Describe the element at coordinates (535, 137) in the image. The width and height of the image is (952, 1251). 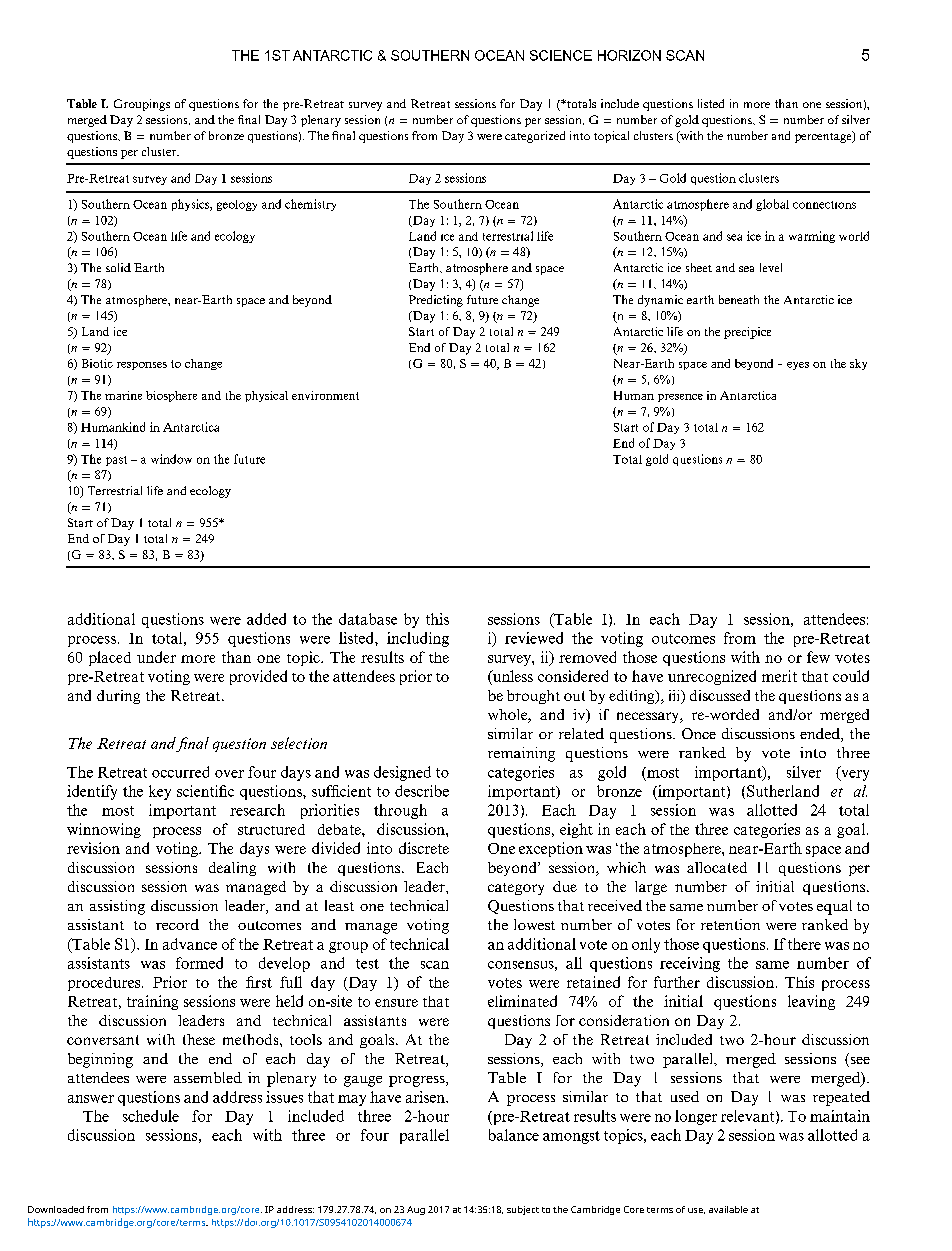
I see `categorized` at that location.
